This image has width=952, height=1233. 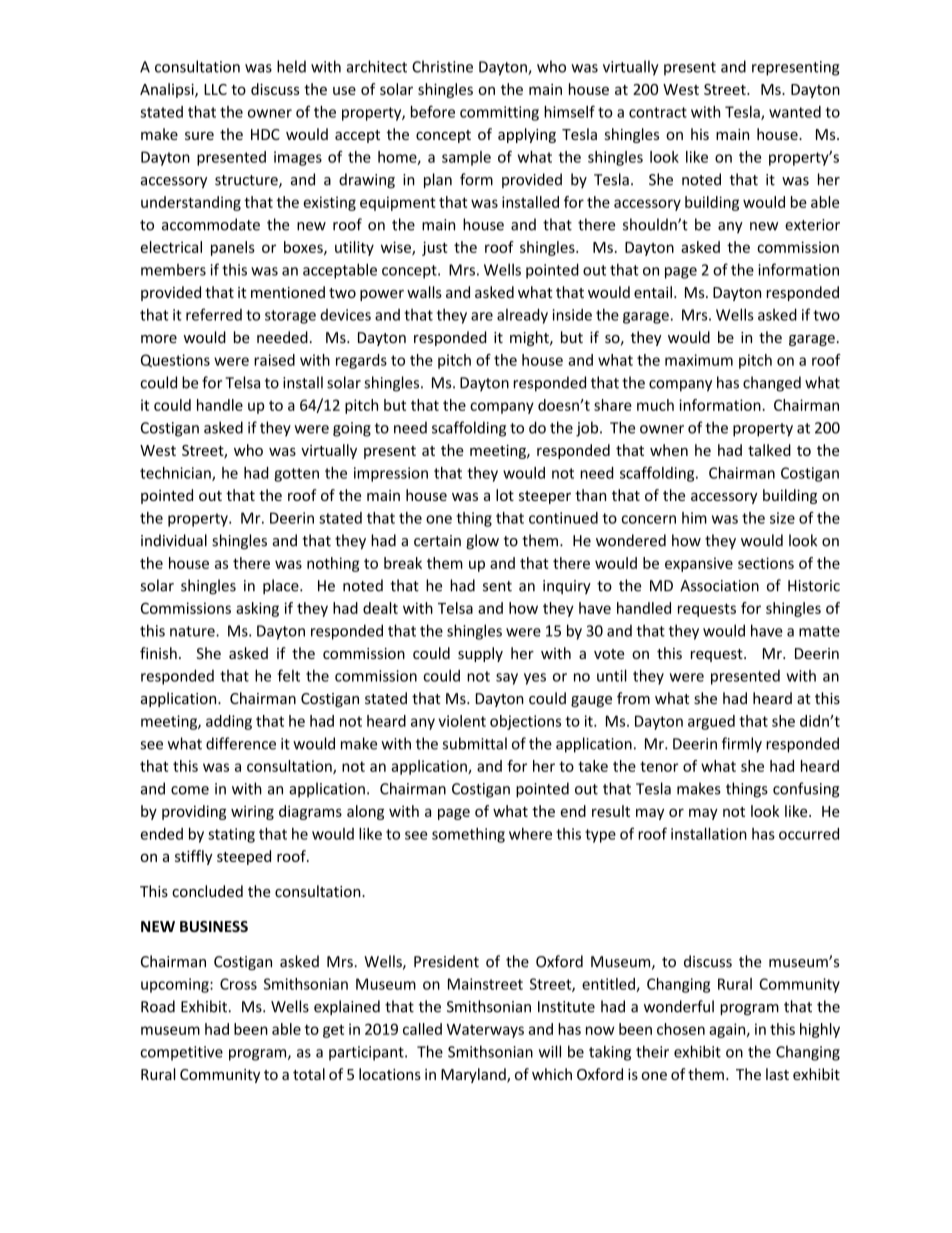 I want to click on place, so click(x=282, y=586).
